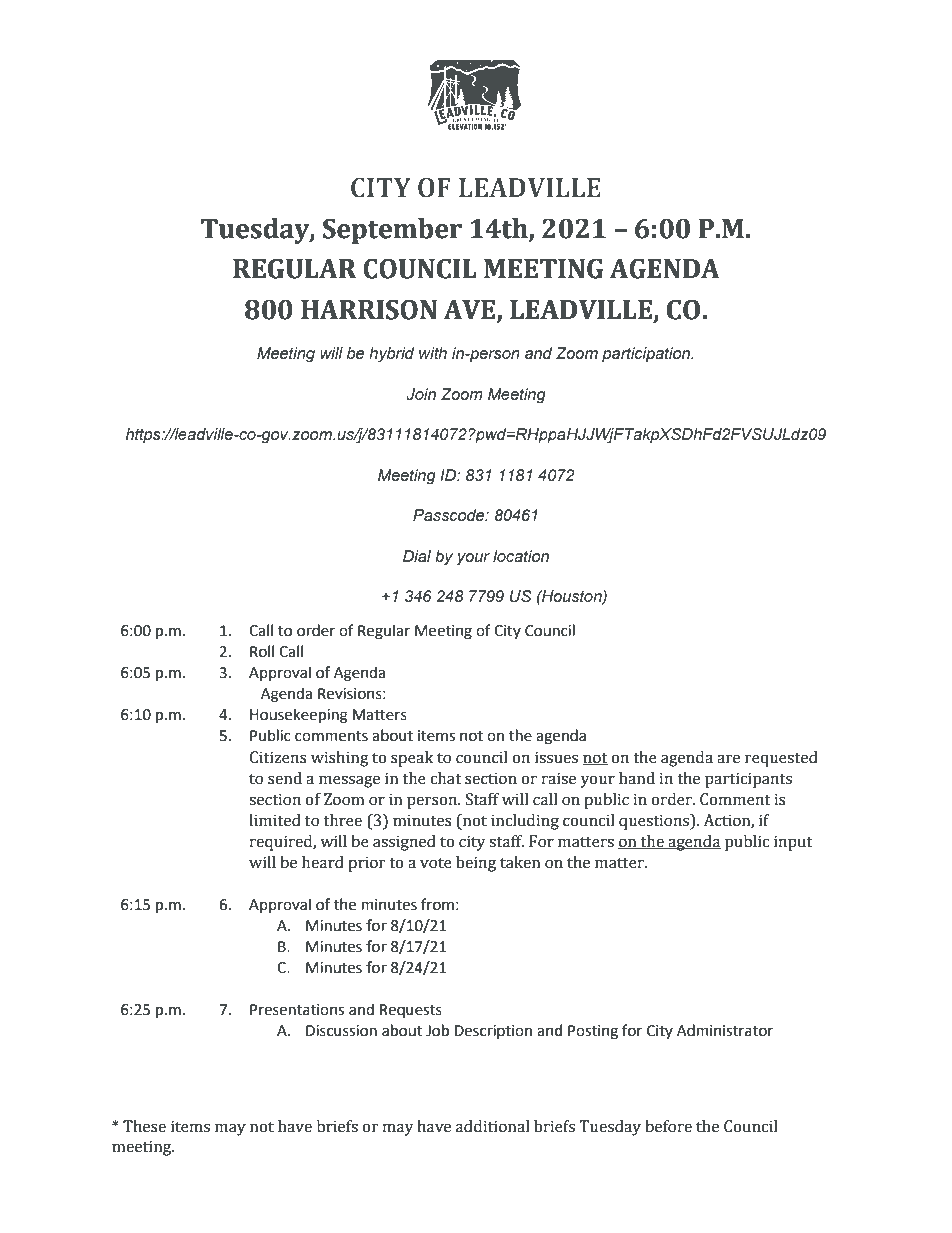 The width and height of the document is (952, 1233). I want to click on before, so click(668, 1126).
